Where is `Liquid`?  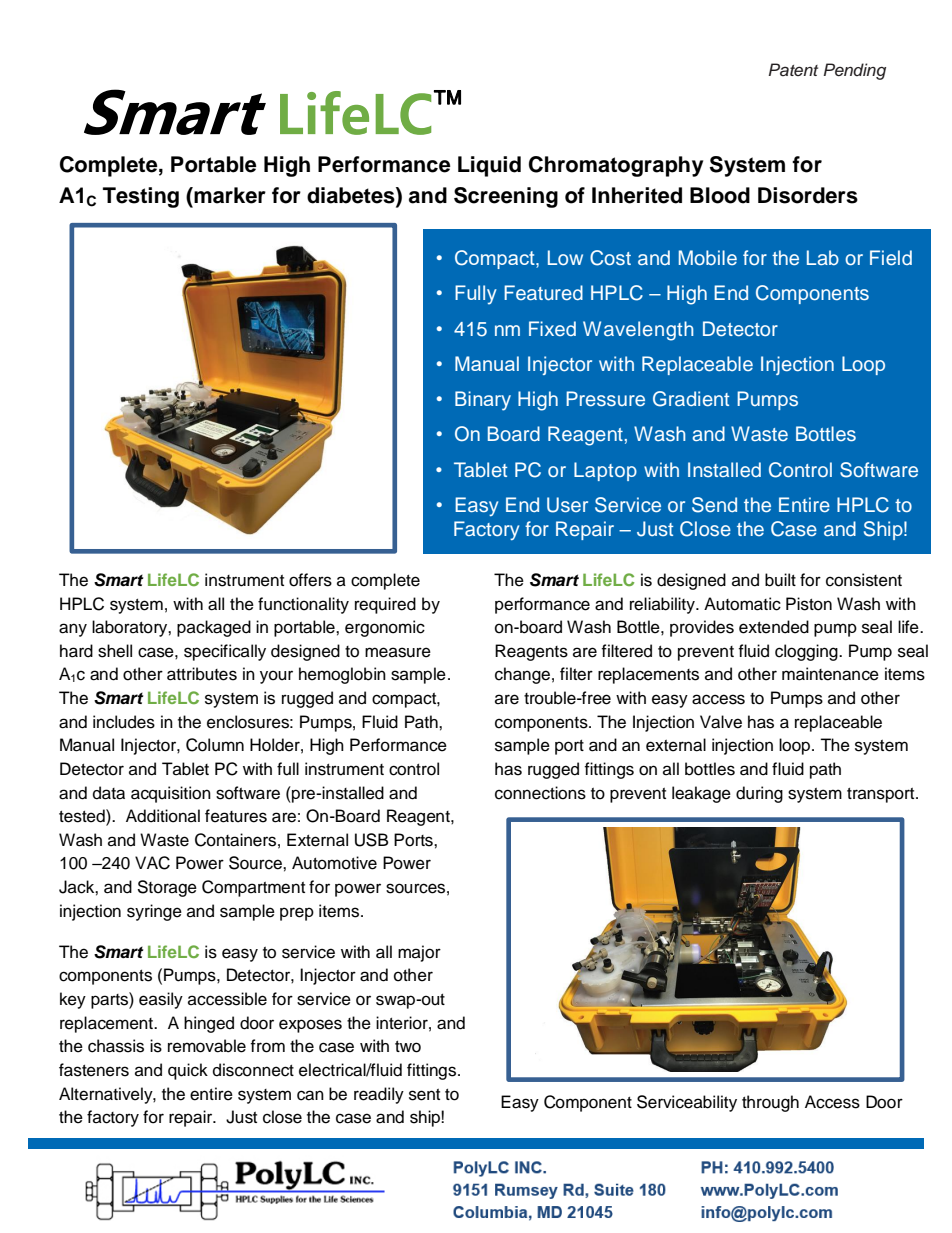 Liquid is located at coordinates (489, 166).
